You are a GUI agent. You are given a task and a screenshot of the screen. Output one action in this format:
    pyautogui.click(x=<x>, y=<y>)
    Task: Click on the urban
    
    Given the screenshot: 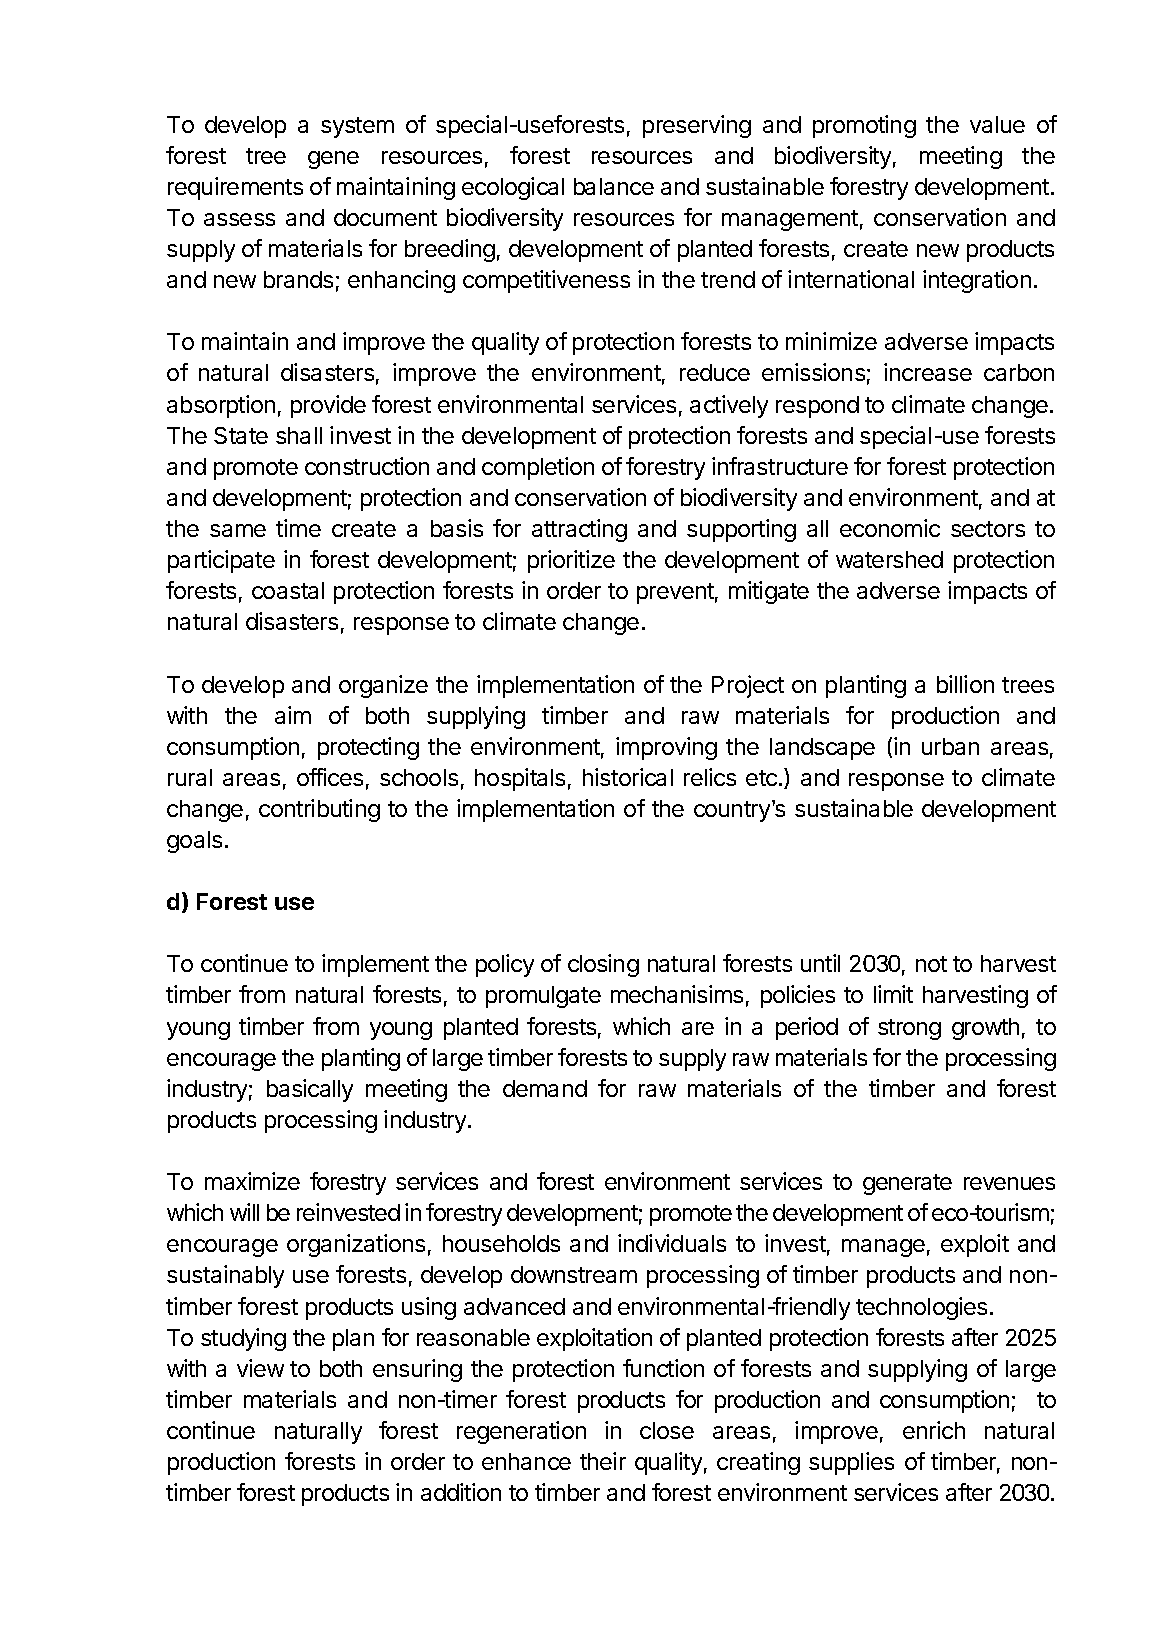 What is the action you would take?
    pyautogui.click(x=950, y=746)
